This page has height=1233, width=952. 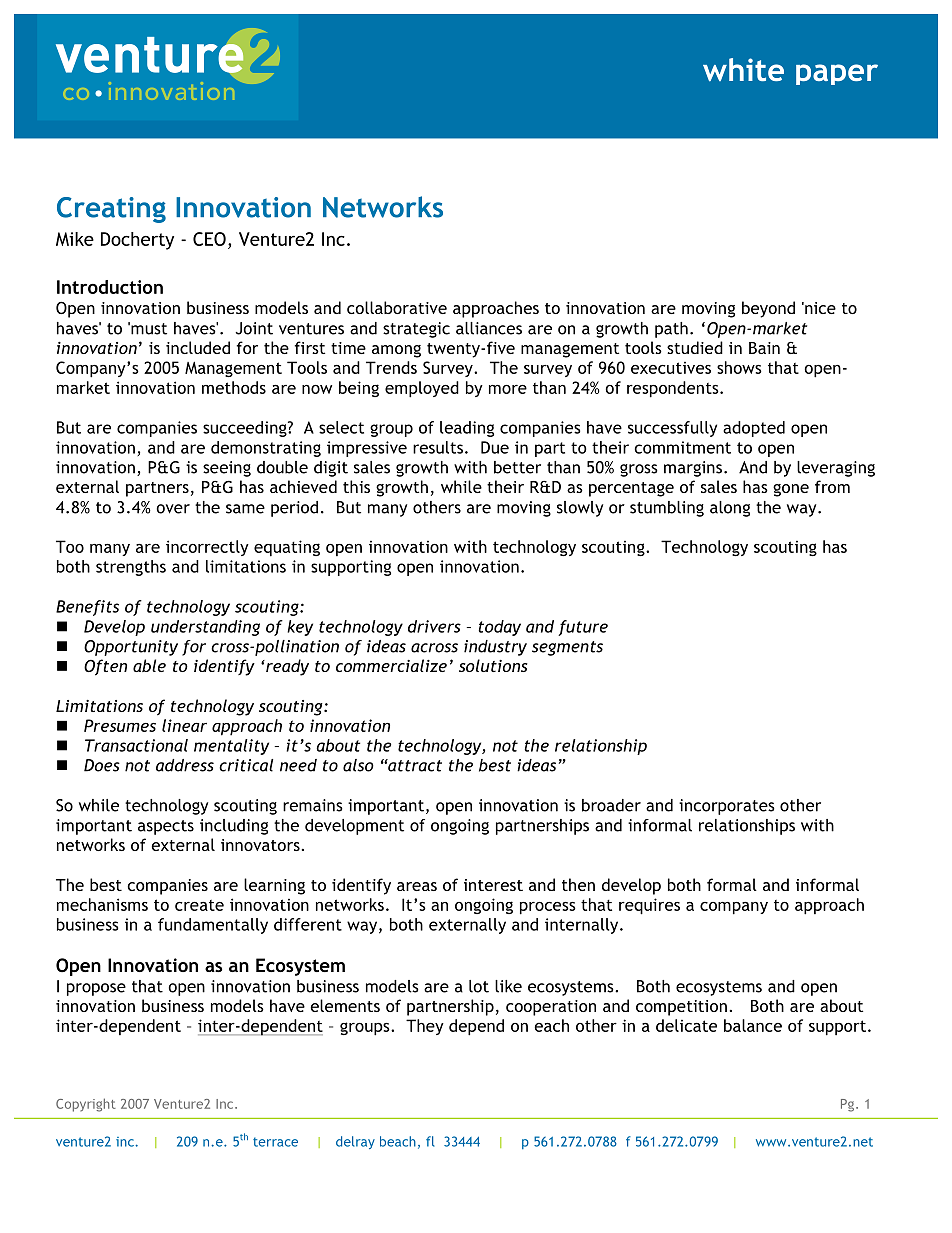 I want to click on alliances, so click(x=489, y=328).
